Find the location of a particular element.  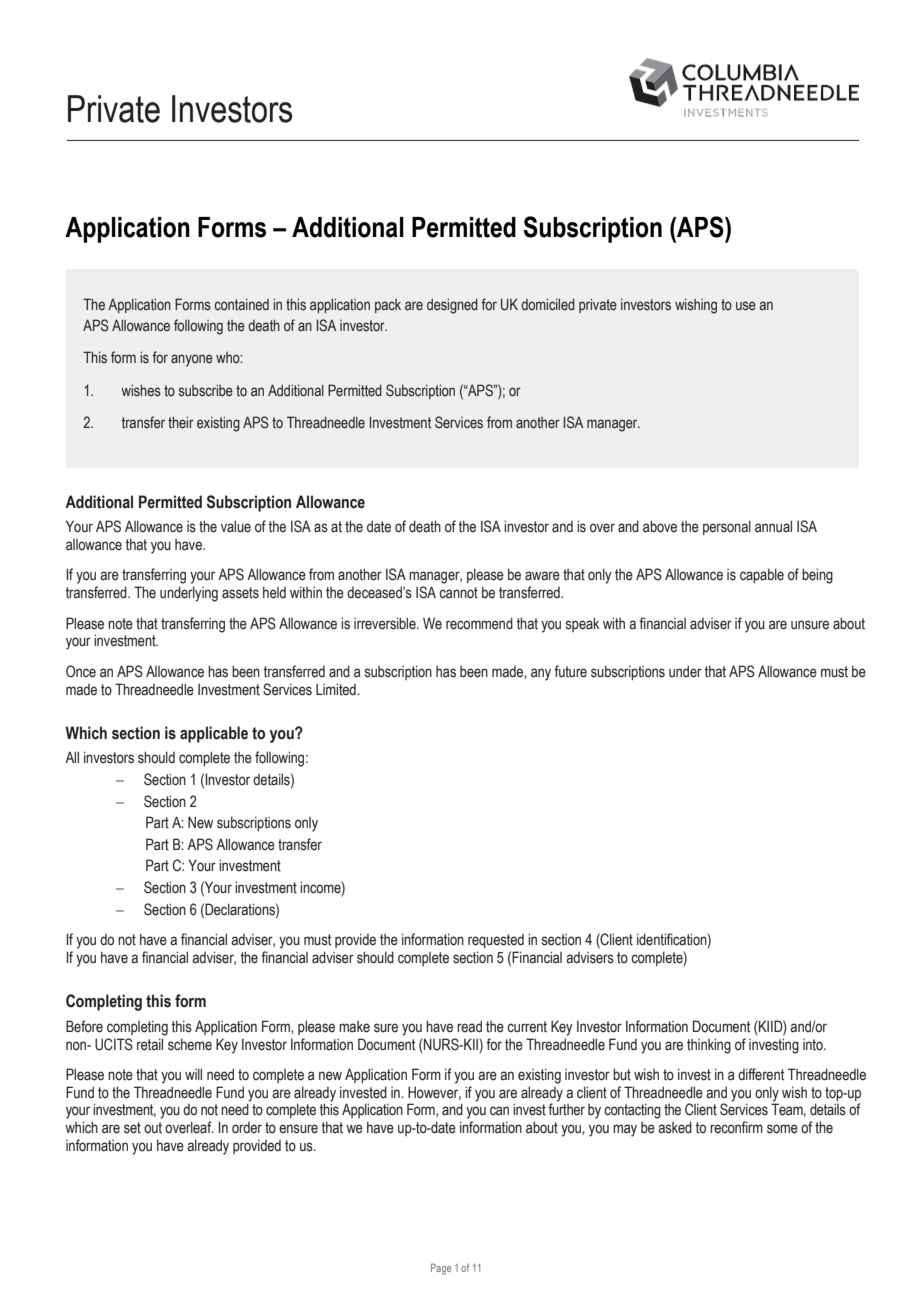

use is located at coordinates (746, 306).
